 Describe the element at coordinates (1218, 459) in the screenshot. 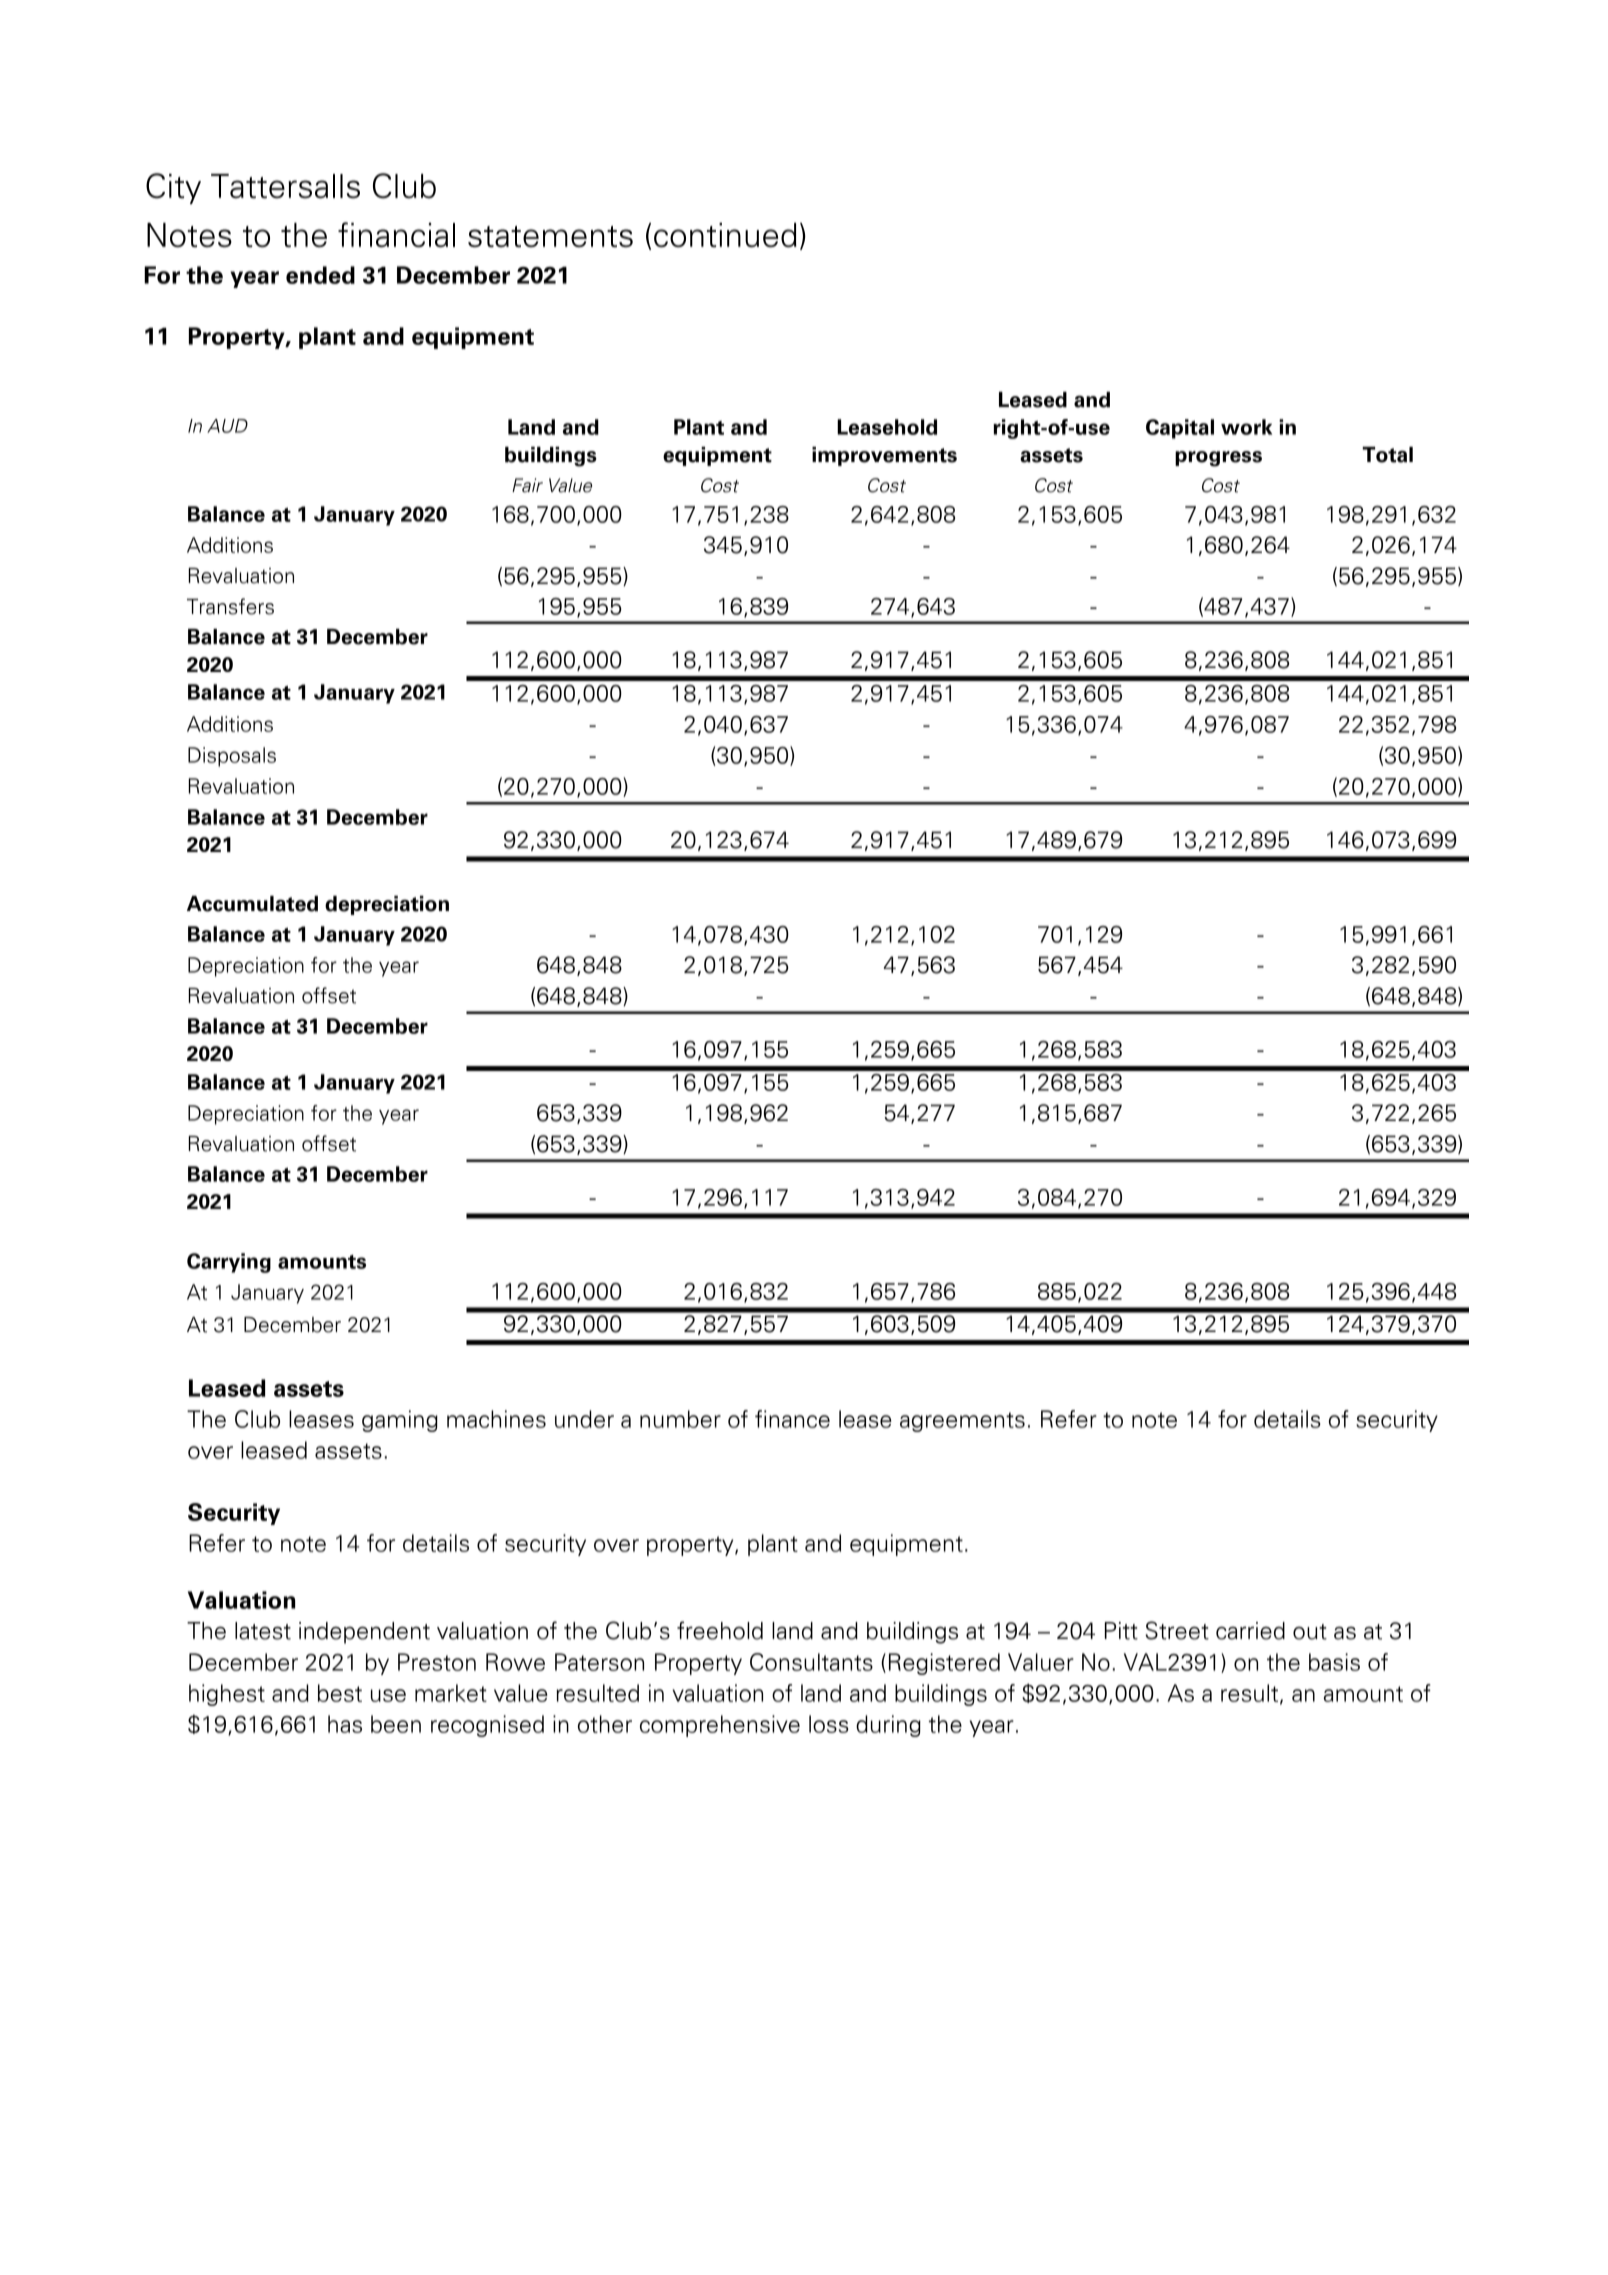

I see `progress` at that location.
